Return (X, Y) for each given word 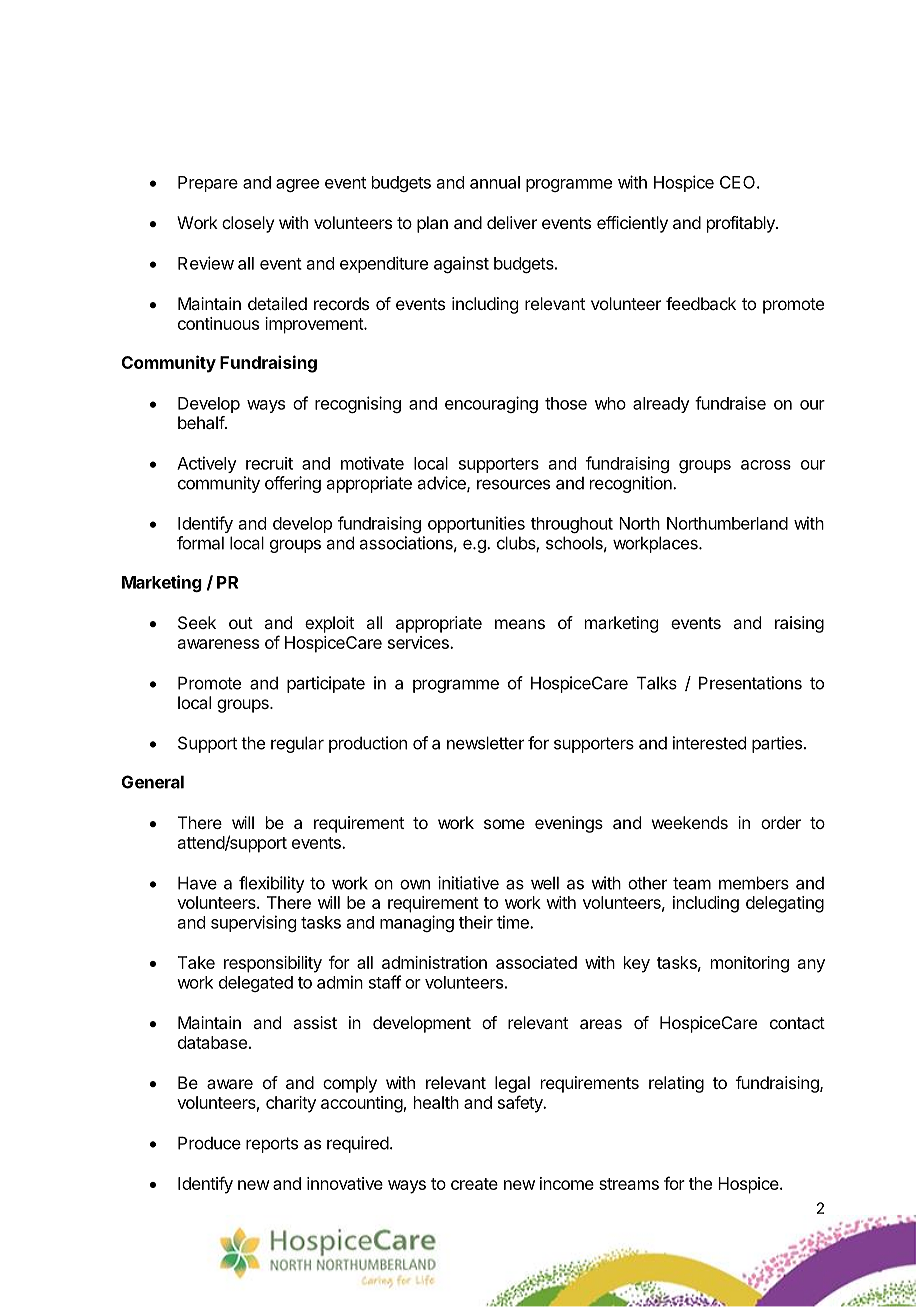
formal (200, 543)
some (504, 824)
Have (197, 883)
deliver (512, 222)
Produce (209, 1143)
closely (248, 224)
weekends (690, 822)
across (766, 465)
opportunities (476, 524)
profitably (742, 224)
